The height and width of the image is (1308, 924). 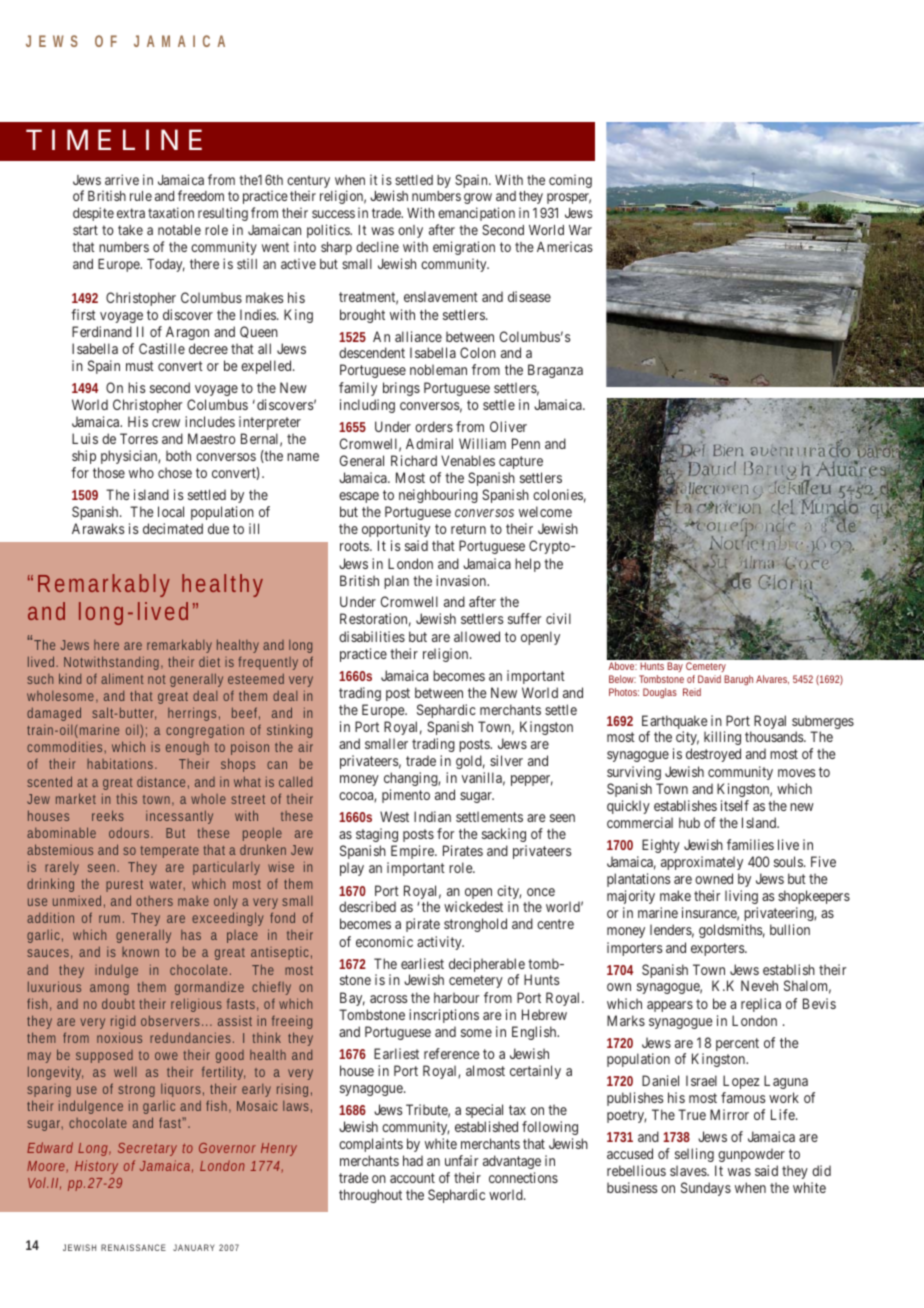 I want to click on had, so click(x=413, y=1160).
